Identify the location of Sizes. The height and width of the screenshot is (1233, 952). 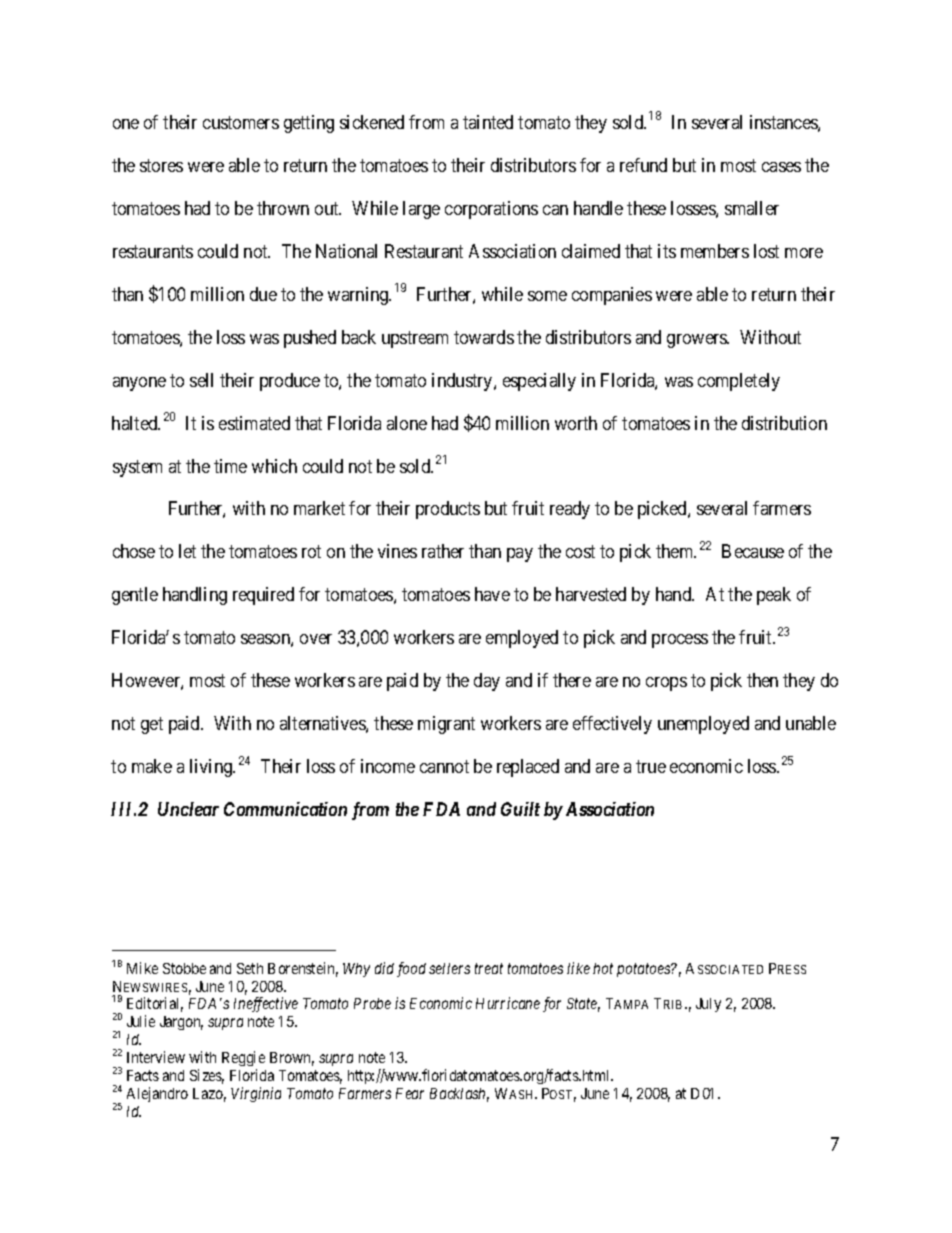
(207, 1076).
